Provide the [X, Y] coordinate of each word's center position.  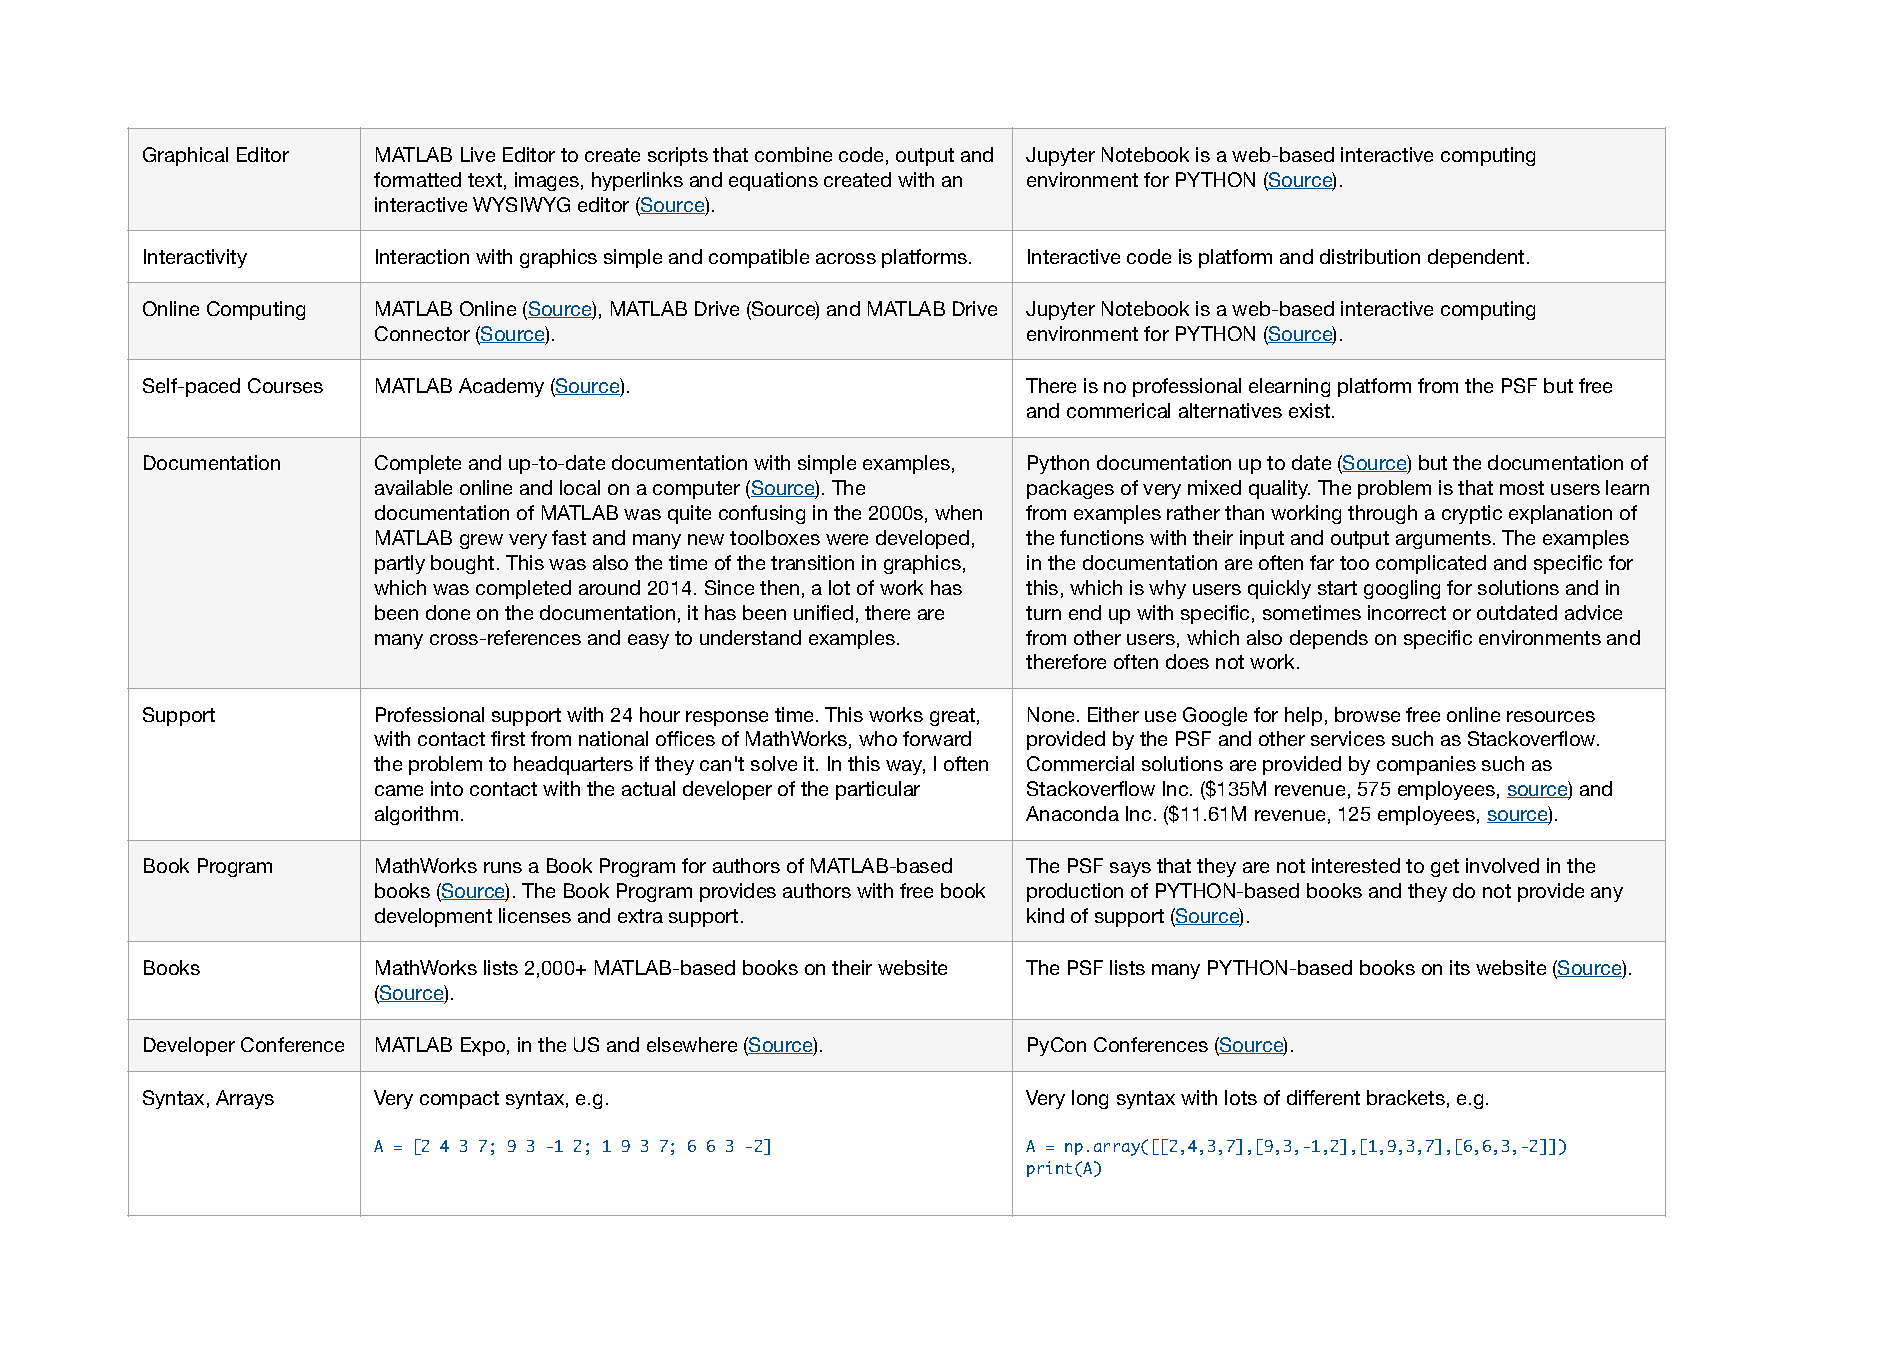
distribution [1370, 256]
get [1445, 868]
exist [1311, 410]
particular [878, 790]
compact [459, 1100]
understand [750, 637]
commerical [1118, 410]
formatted [417, 179]
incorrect [1407, 612]
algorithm [416, 815]
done [448, 612]
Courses [285, 385]
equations [773, 181]
